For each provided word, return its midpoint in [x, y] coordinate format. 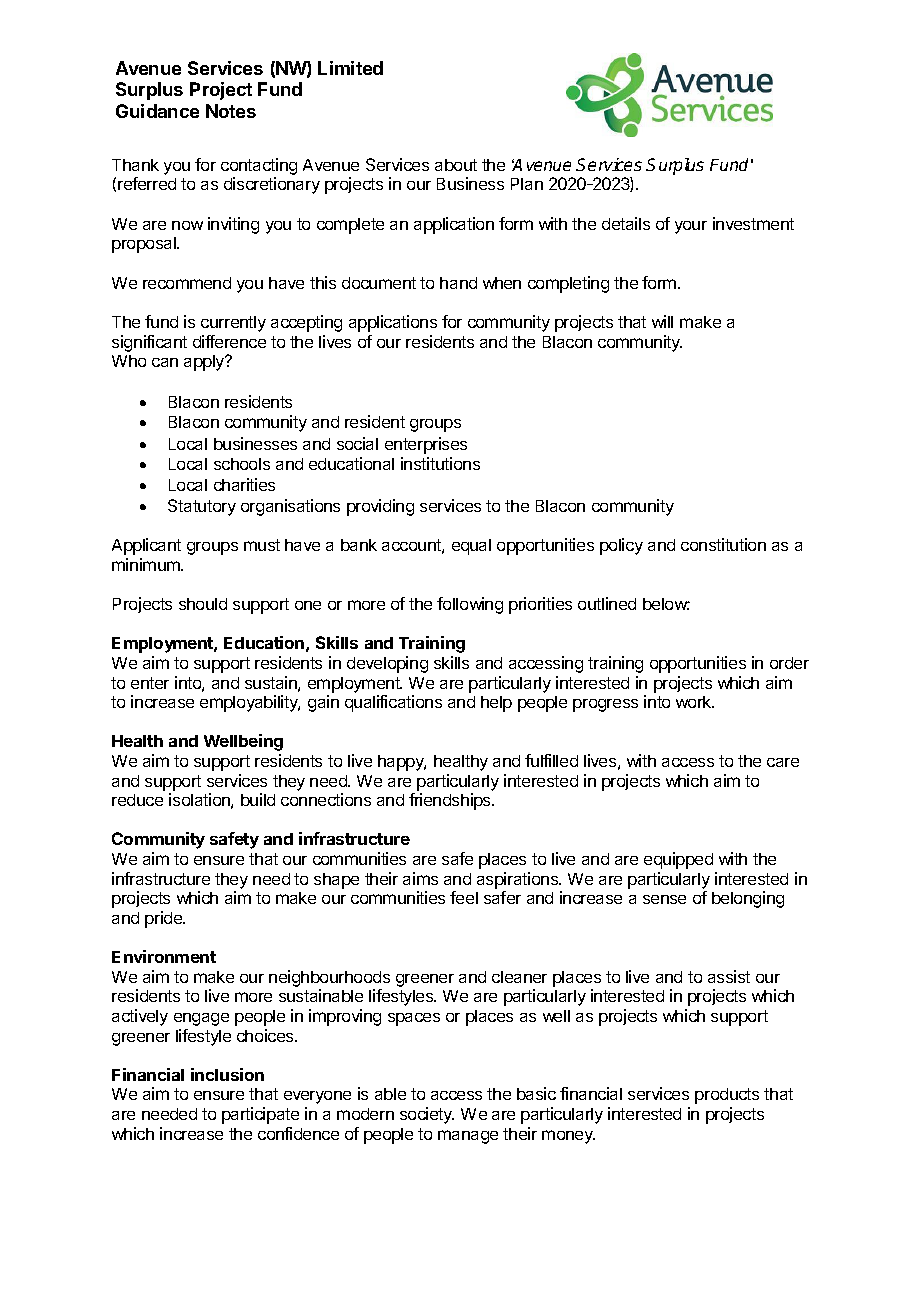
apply [205, 363]
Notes [231, 111]
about [456, 165]
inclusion [227, 1074]
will [662, 321]
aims [420, 878]
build [258, 799]
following [470, 605]
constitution [723, 544]
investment [753, 223]
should [203, 604]
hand [458, 283]
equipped [678, 860]
